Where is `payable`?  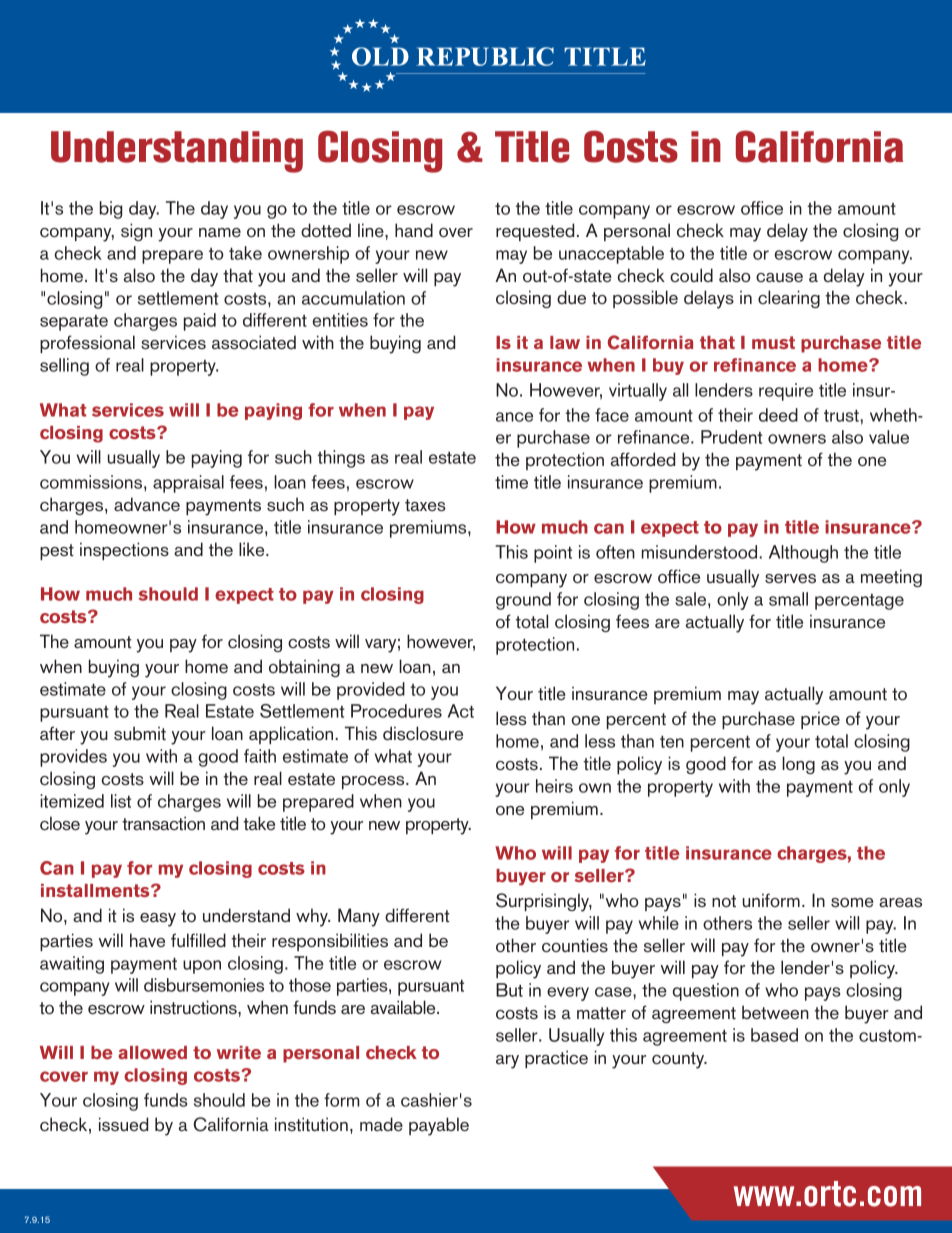 payable is located at coordinates (439, 1126).
